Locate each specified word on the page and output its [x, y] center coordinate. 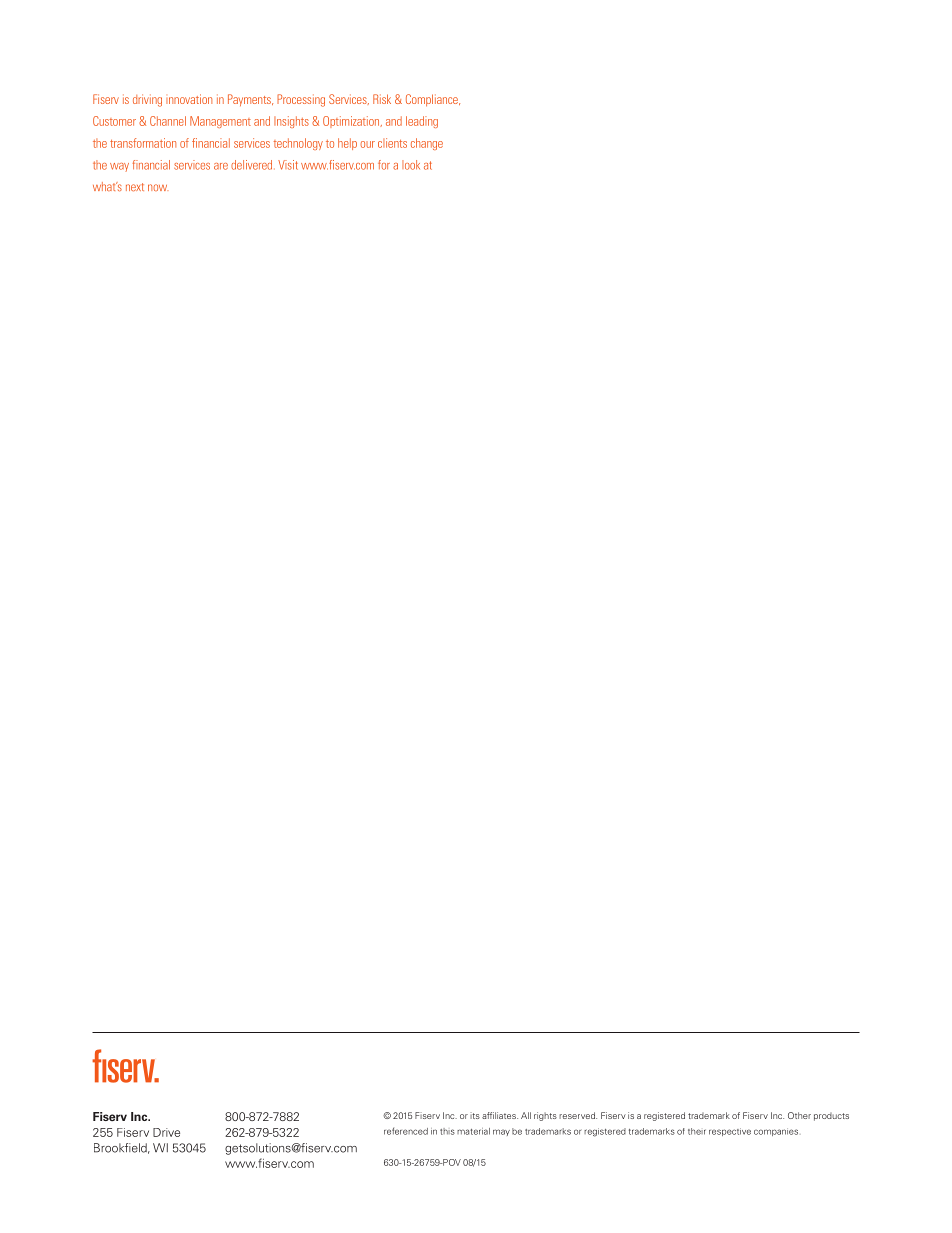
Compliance [433, 100]
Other [799, 1115]
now [158, 187]
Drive [166, 1132]
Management [220, 122]
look [411, 165]
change [427, 144]
